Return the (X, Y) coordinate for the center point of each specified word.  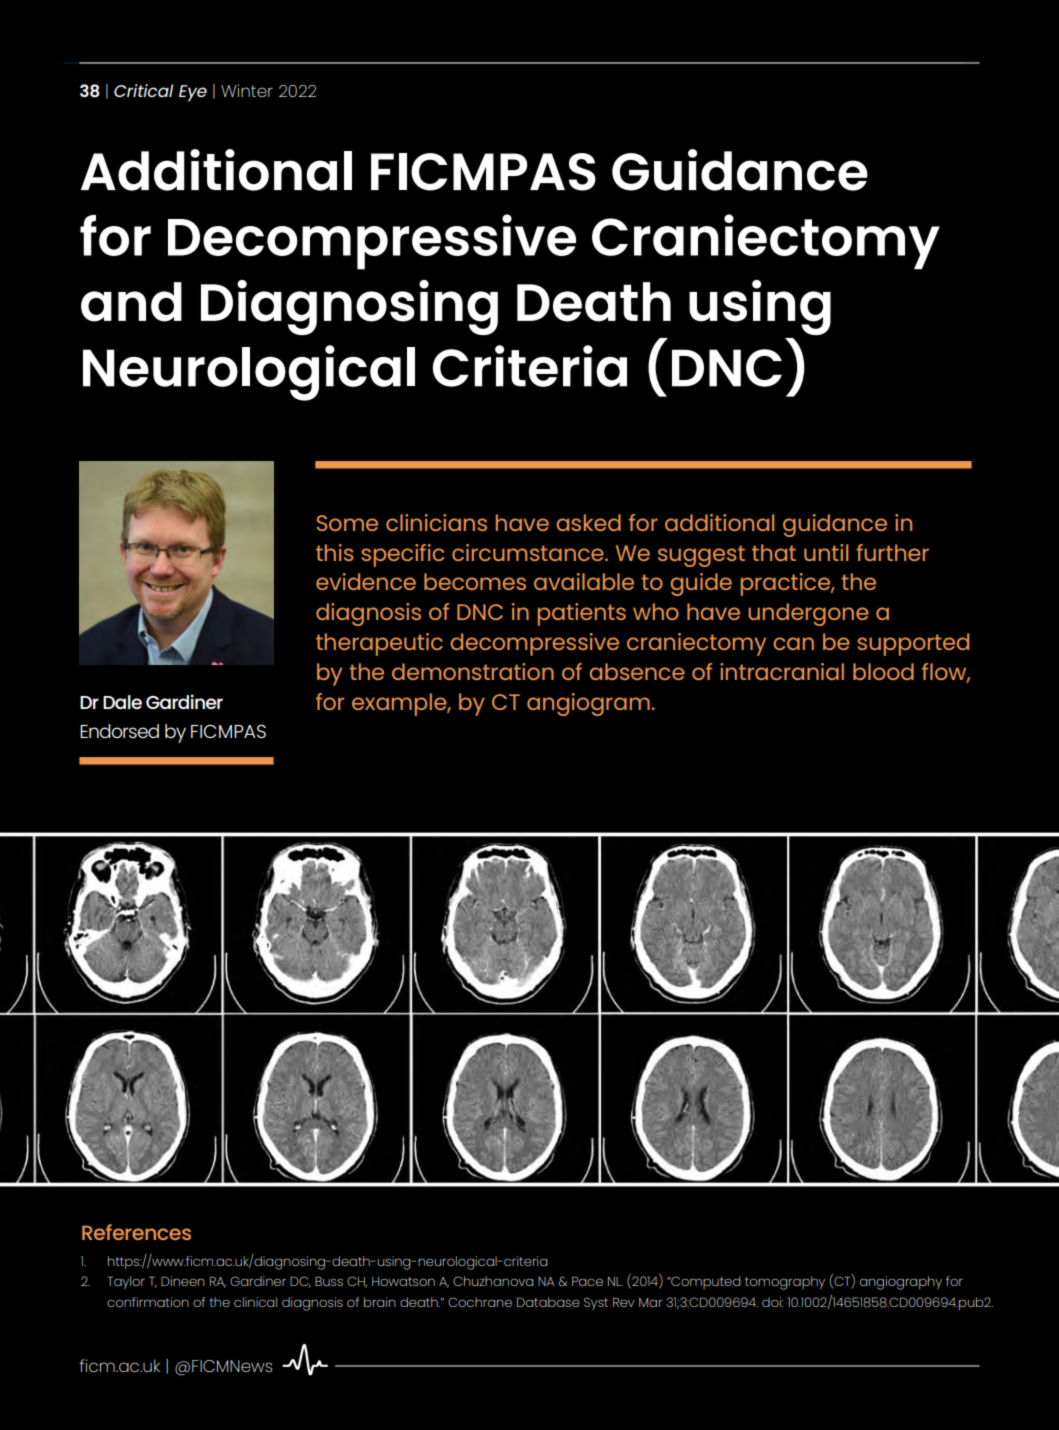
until (826, 552)
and (131, 302)
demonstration (473, 671)
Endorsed (119, 731)
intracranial (782, 671)
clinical (255, 1302)
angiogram (588, 704)
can (794, 643)
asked (589, 522)
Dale (122, 702)
